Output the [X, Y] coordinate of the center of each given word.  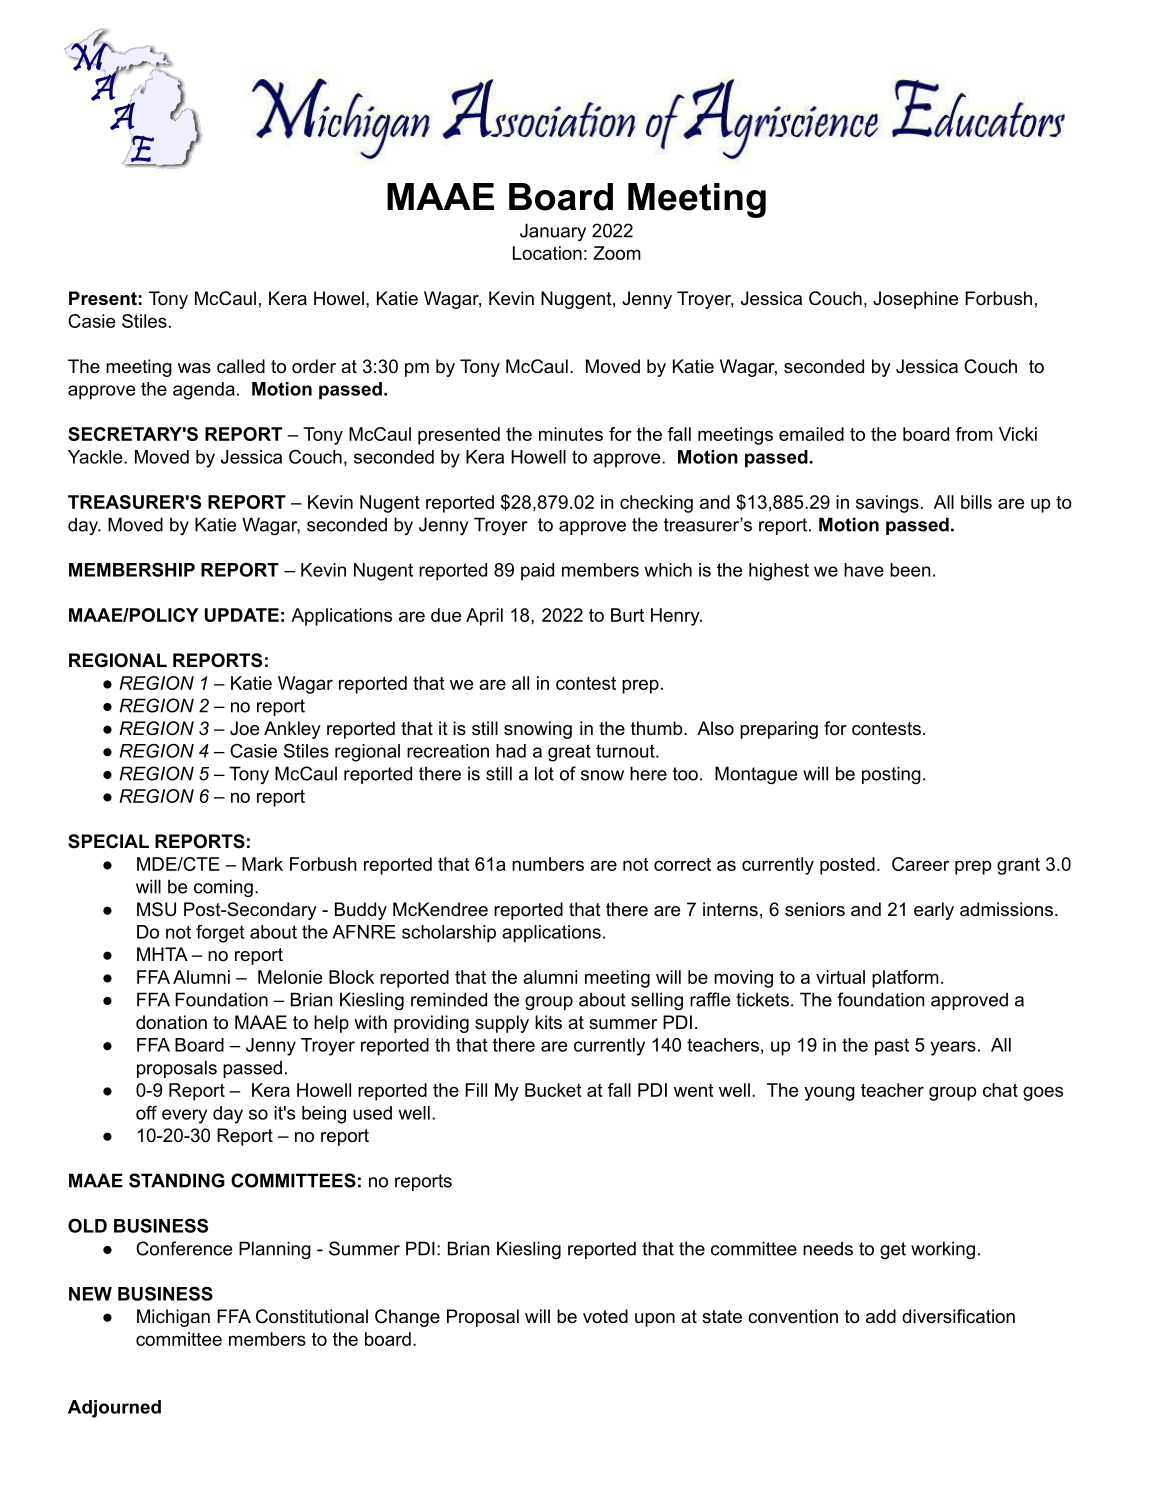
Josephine [915, 300]
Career [920, 864]
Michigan [173, 1318]
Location [547, 253]
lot [544, 773]
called [241, 366]
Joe [244, 728]
